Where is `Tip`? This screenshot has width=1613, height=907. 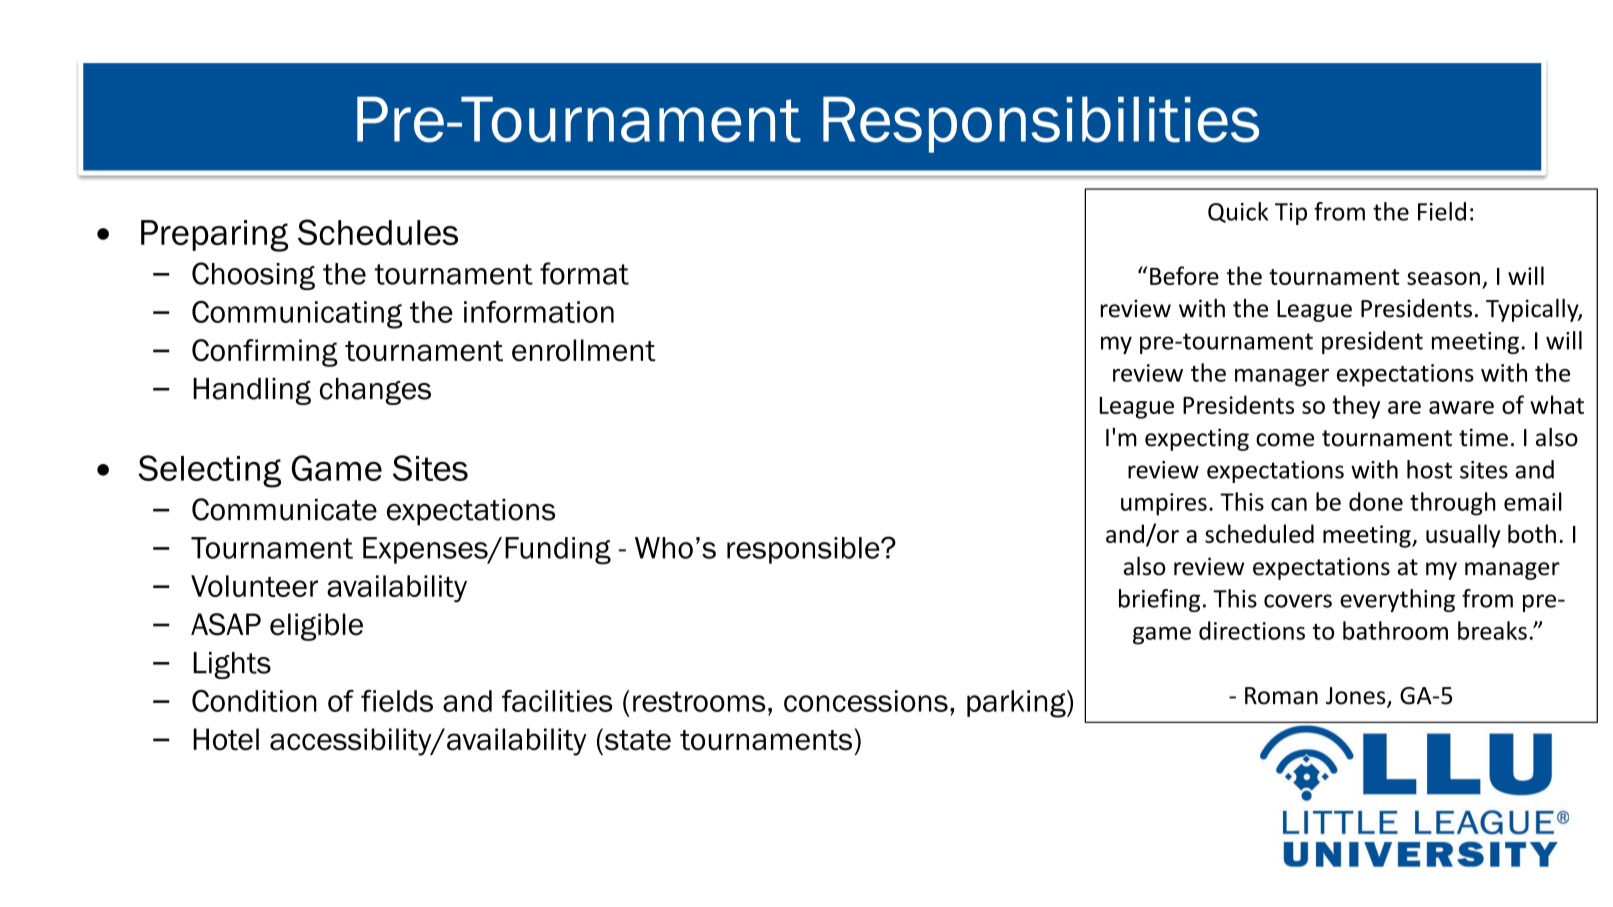 Tip is located at coordinates (1291, 214).
